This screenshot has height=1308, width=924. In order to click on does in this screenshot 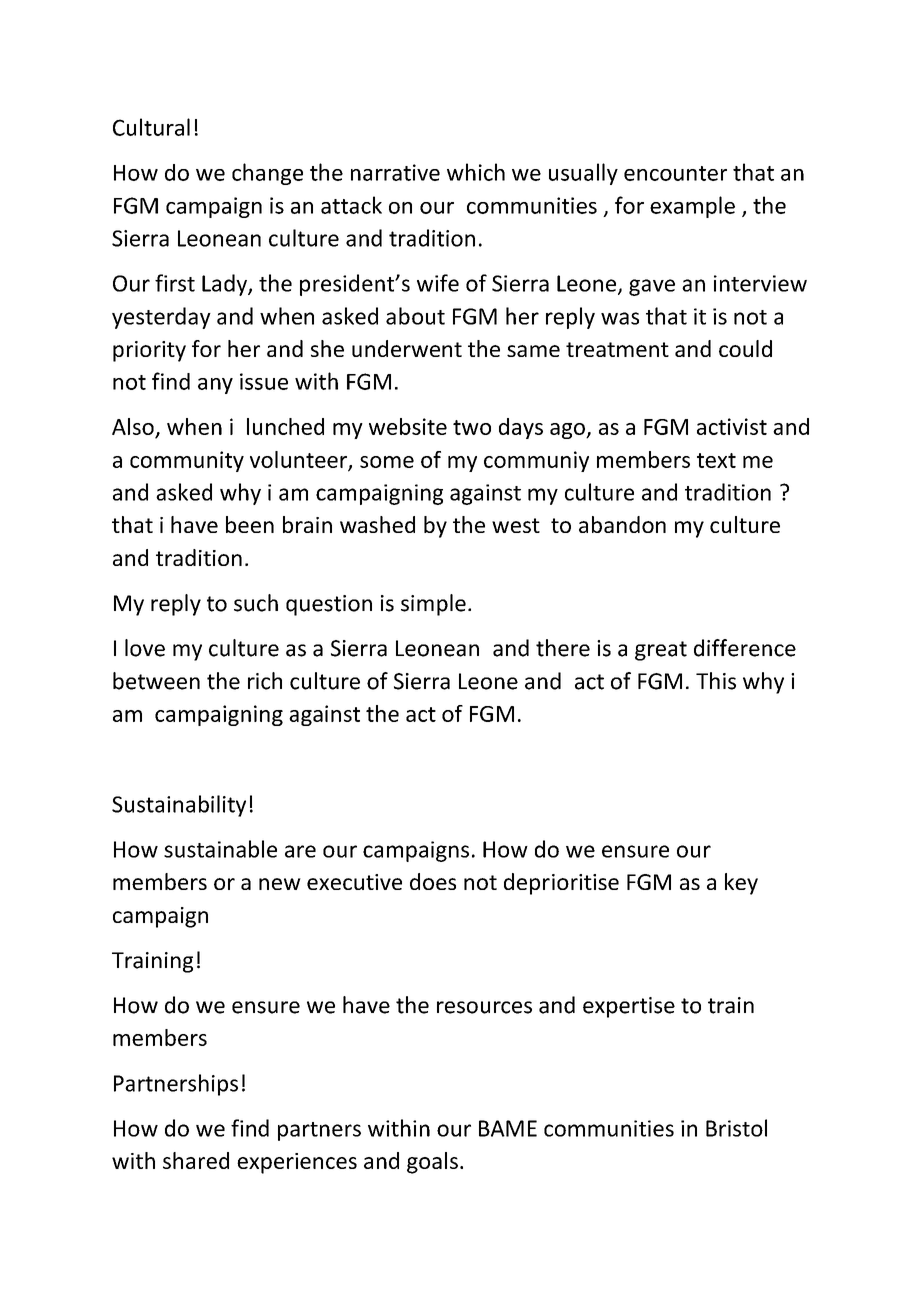, I will do `click(433, 881)`.
